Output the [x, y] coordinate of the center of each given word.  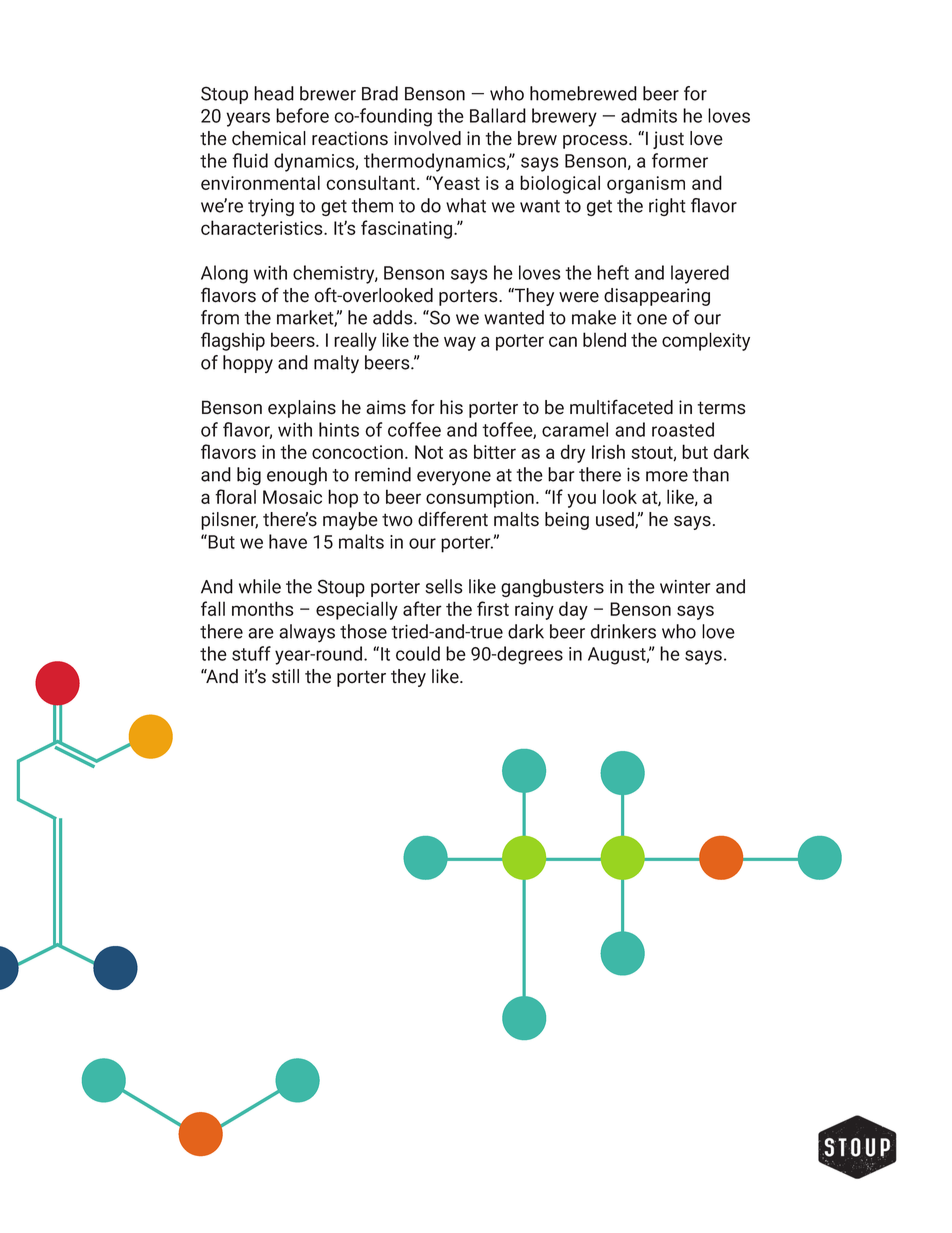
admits [649, 115]
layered [700, 274]
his [451, 407]
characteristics [263, 227]
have [288, 541]
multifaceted [621, 407]
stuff [251, 653]
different [453, 519]
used [616, 520]
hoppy [248, 364]
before [302, 115]
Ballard [498, 115]
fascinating [408, 229]
